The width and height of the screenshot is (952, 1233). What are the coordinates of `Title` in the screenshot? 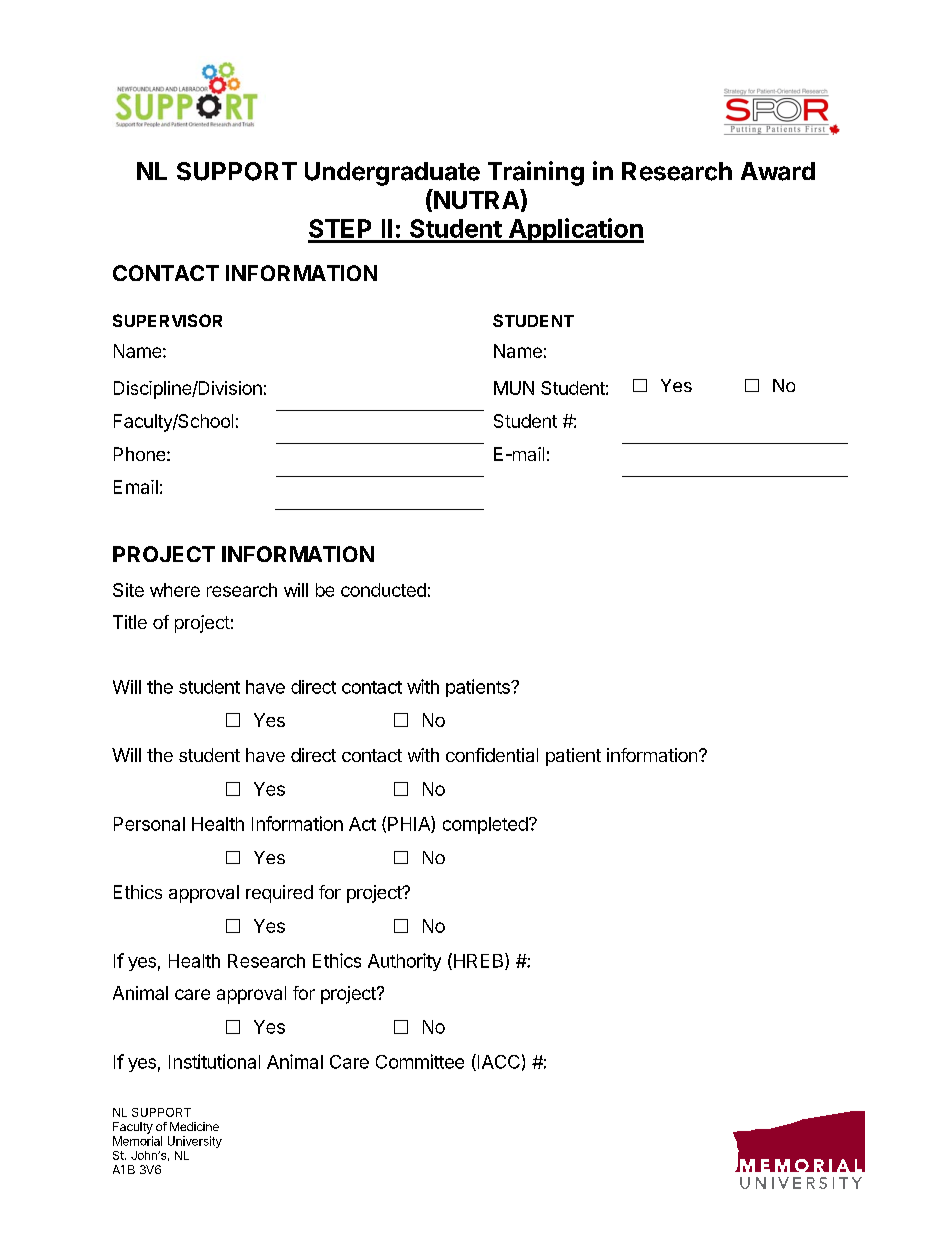 It's located at (130, 622).
